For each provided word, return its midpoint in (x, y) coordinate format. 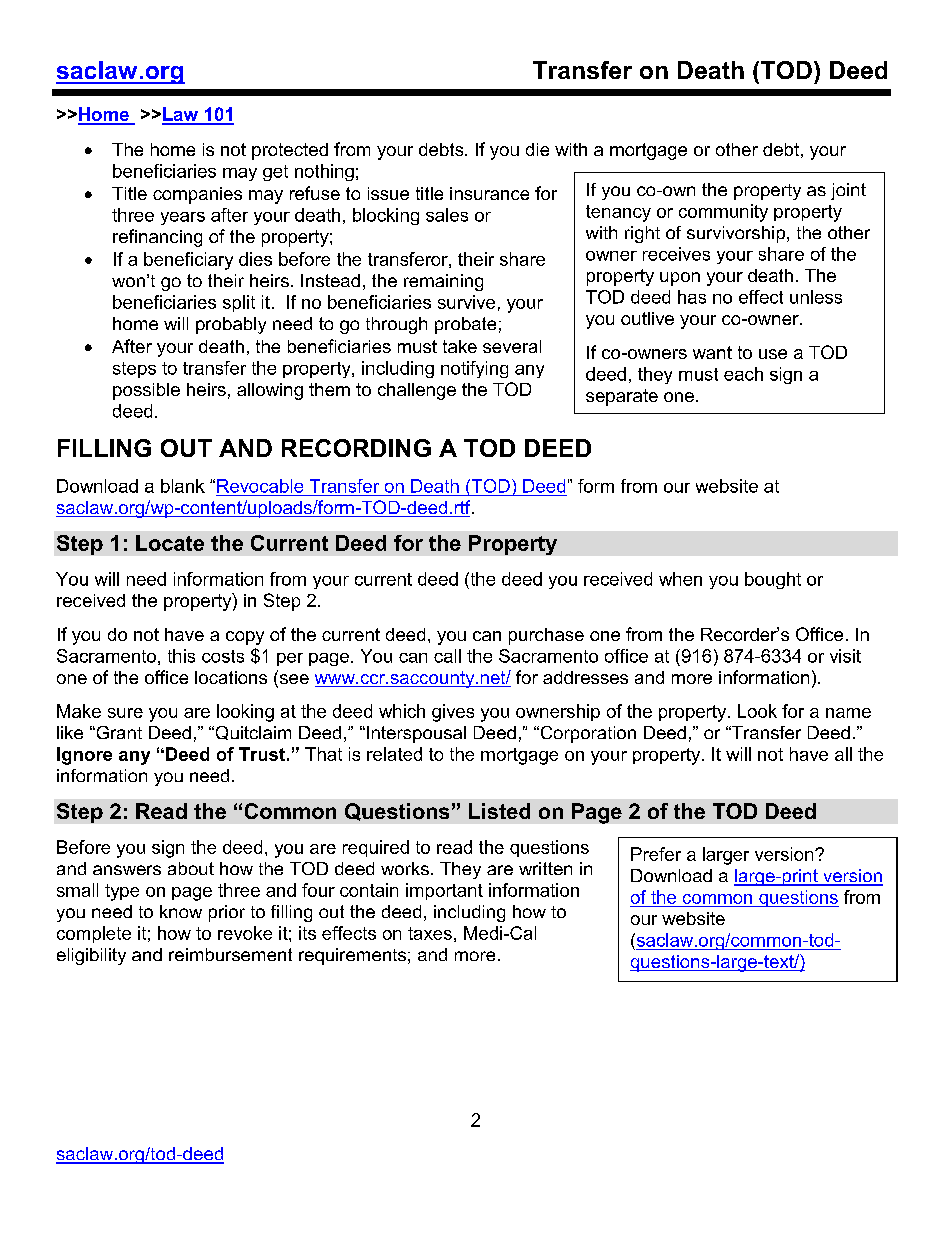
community (723, 213)
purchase (546, 636)
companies (197, 195)
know (181, 911)
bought (773, 580)
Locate (170, 543)
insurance (489, 193)
